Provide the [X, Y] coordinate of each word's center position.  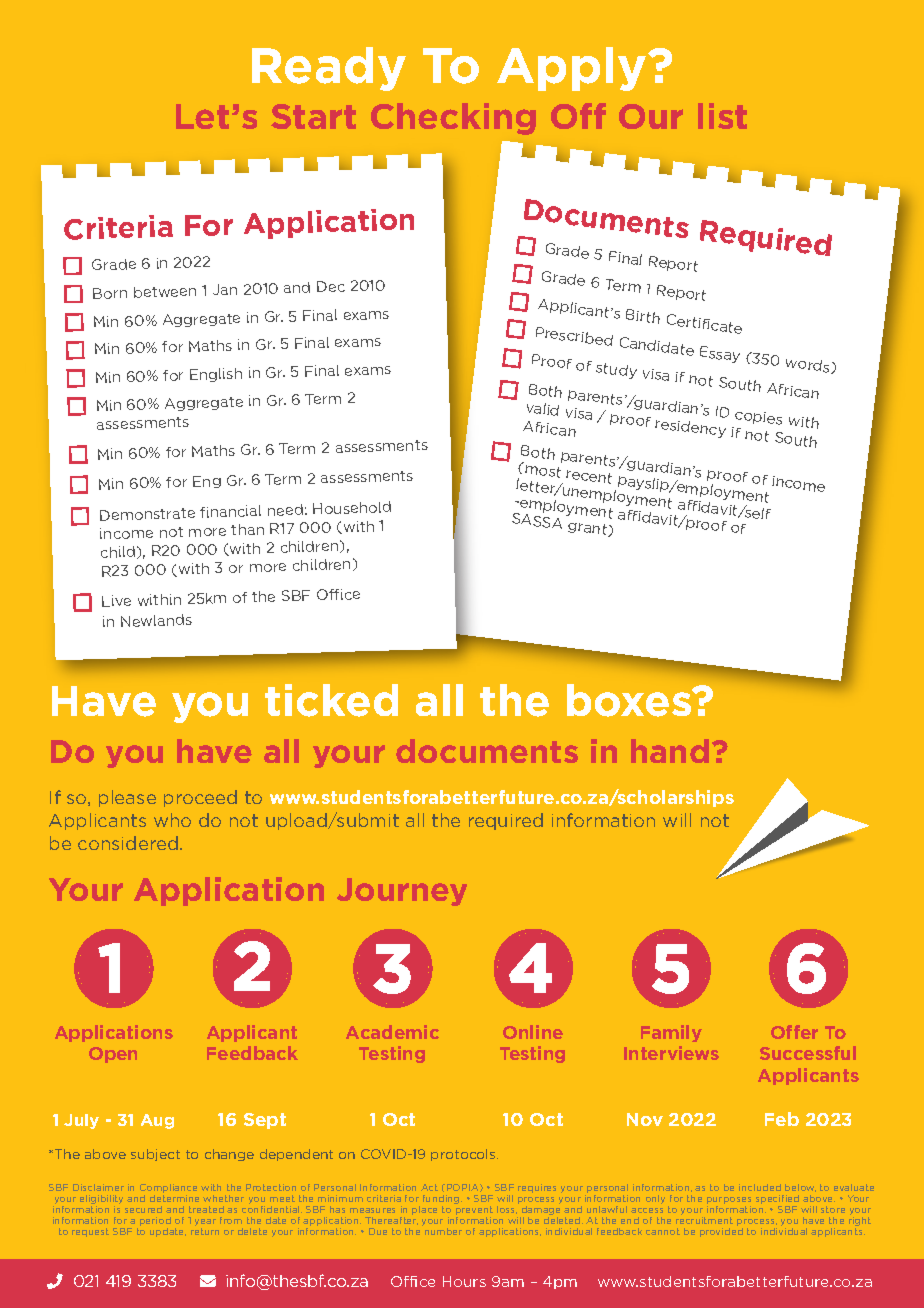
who [172, 820]
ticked [331, 700]
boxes [630, 700]
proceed [200, 798]
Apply [573, 69]
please [127, 798]
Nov [645, 1119]
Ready [329, 69]
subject [155, 1155]
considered [129, 843]
